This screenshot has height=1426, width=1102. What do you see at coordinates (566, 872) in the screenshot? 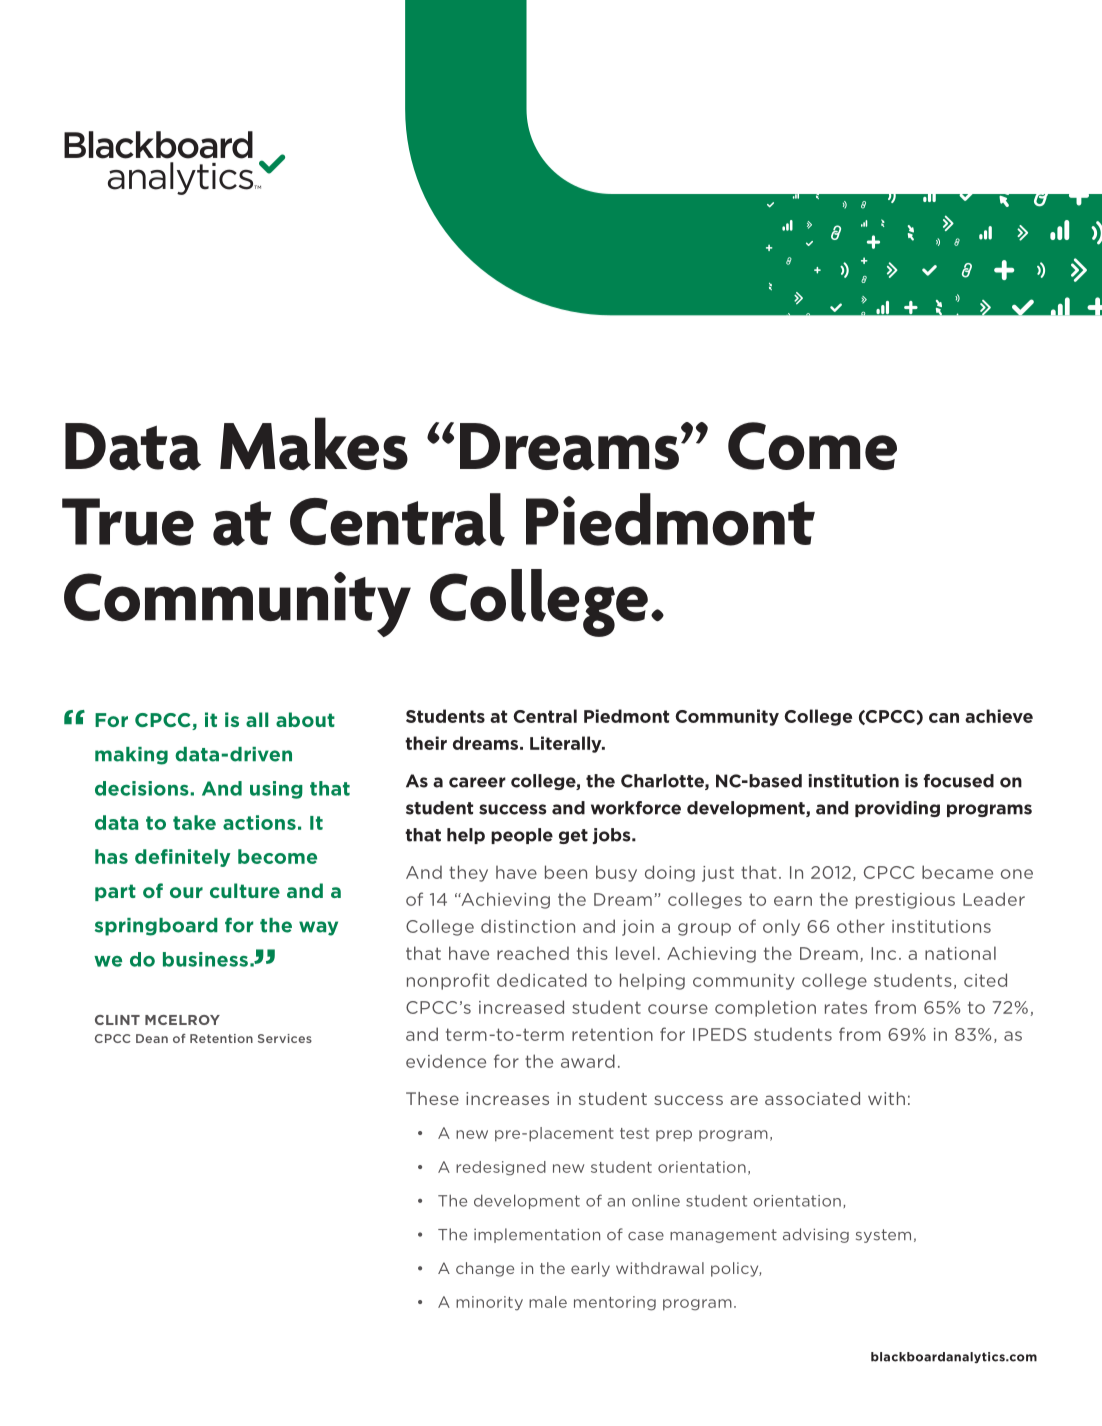
I see `been` at bounding box center [566, 872].
